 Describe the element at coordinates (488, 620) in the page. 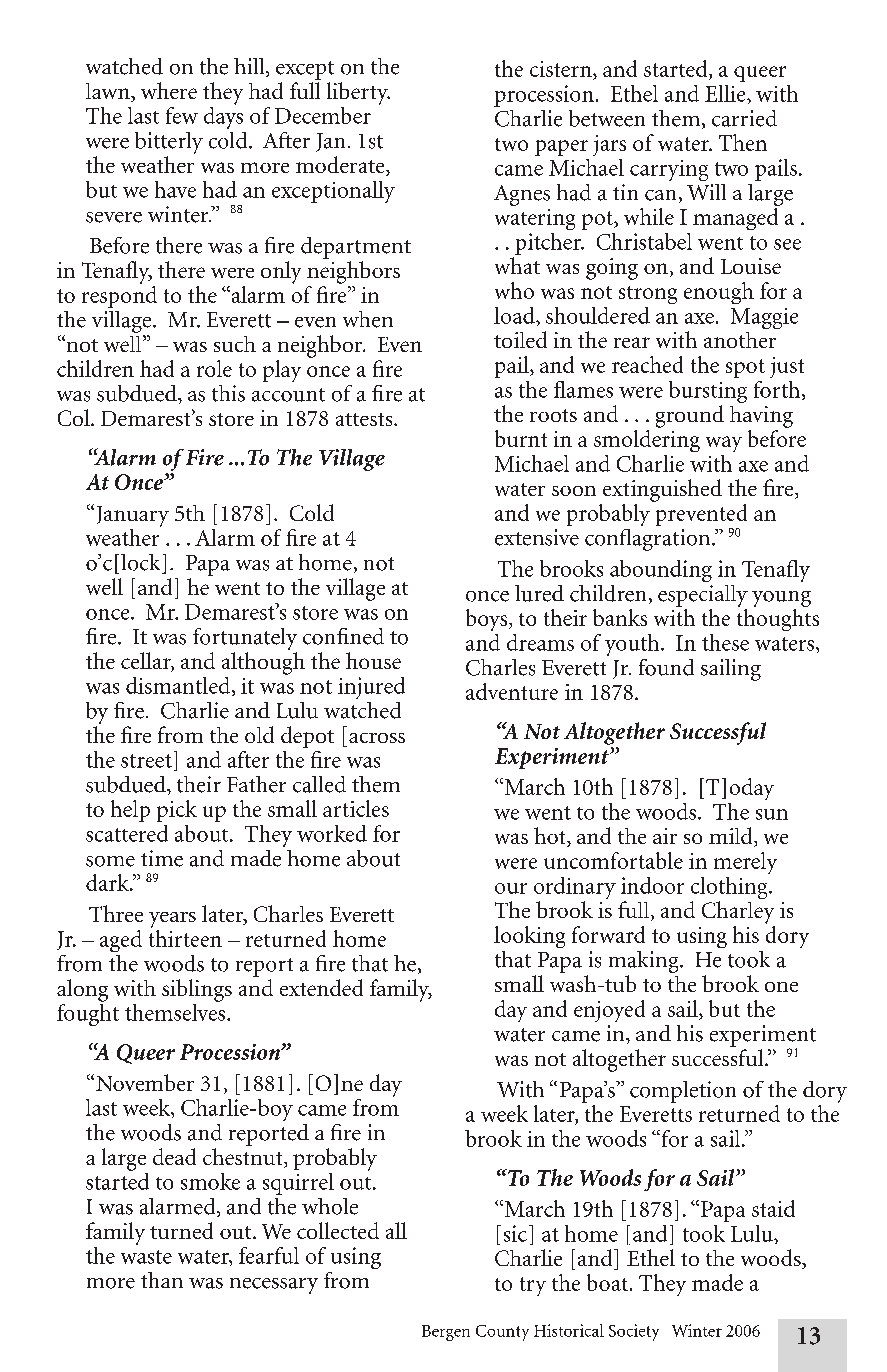

I see `boys` at that location.
